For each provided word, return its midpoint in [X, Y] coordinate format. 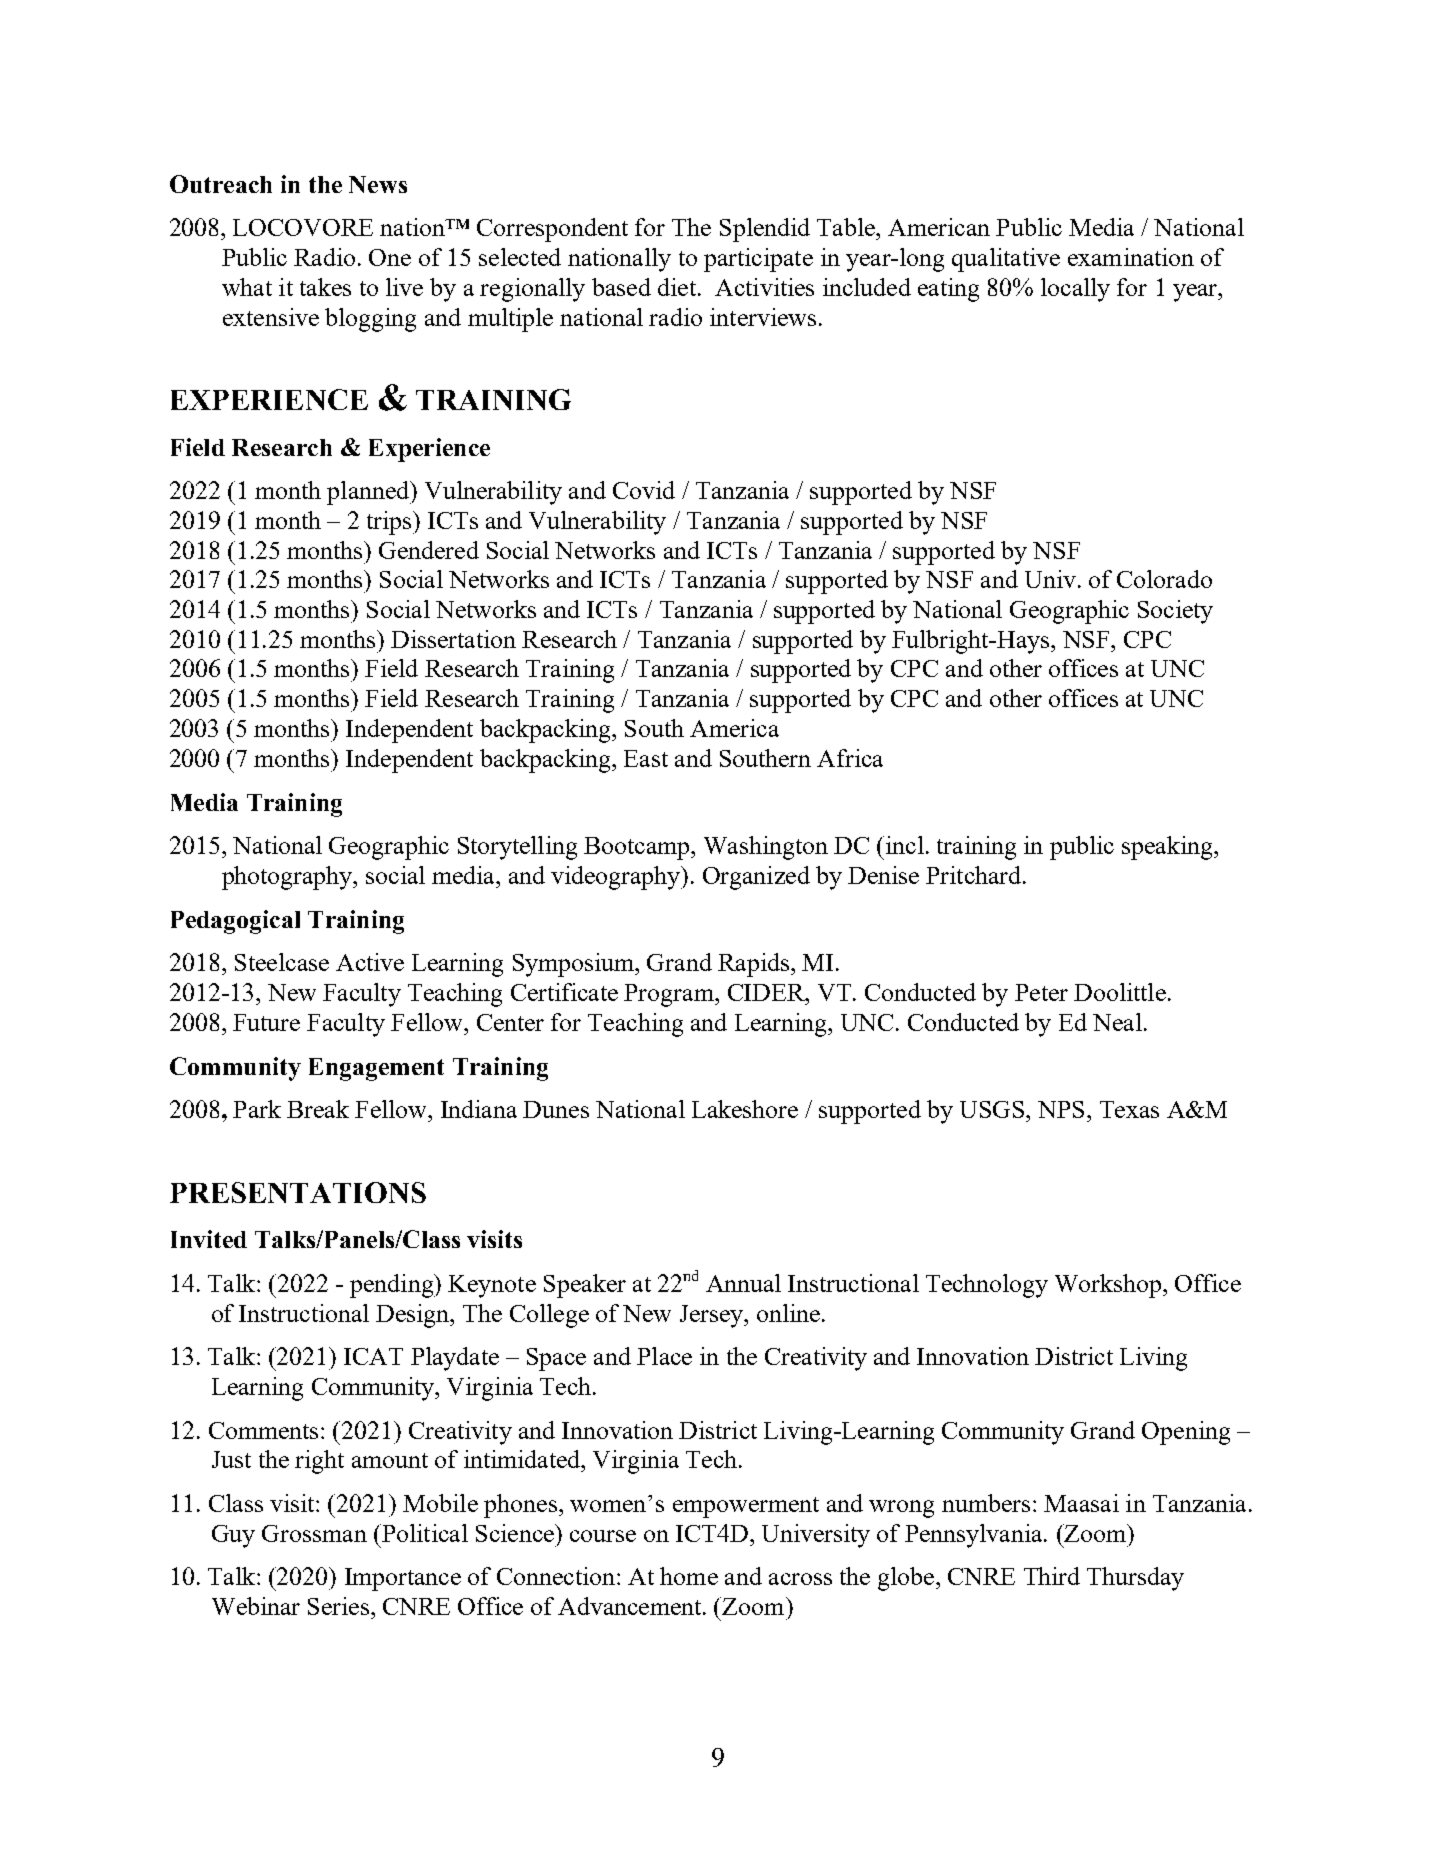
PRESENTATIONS [298, 1192]
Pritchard [975, 875]
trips [390, 523]
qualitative [1006, 260]
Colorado [1164, 579]
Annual [743, 1283]
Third [1052, 1576]
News [378, 184]
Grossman [314, 1533]
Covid [644, 490]
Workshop [1109, 1286]
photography [288, 878]
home [689, 1576]
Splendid [765, 230]
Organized [756, 878]
